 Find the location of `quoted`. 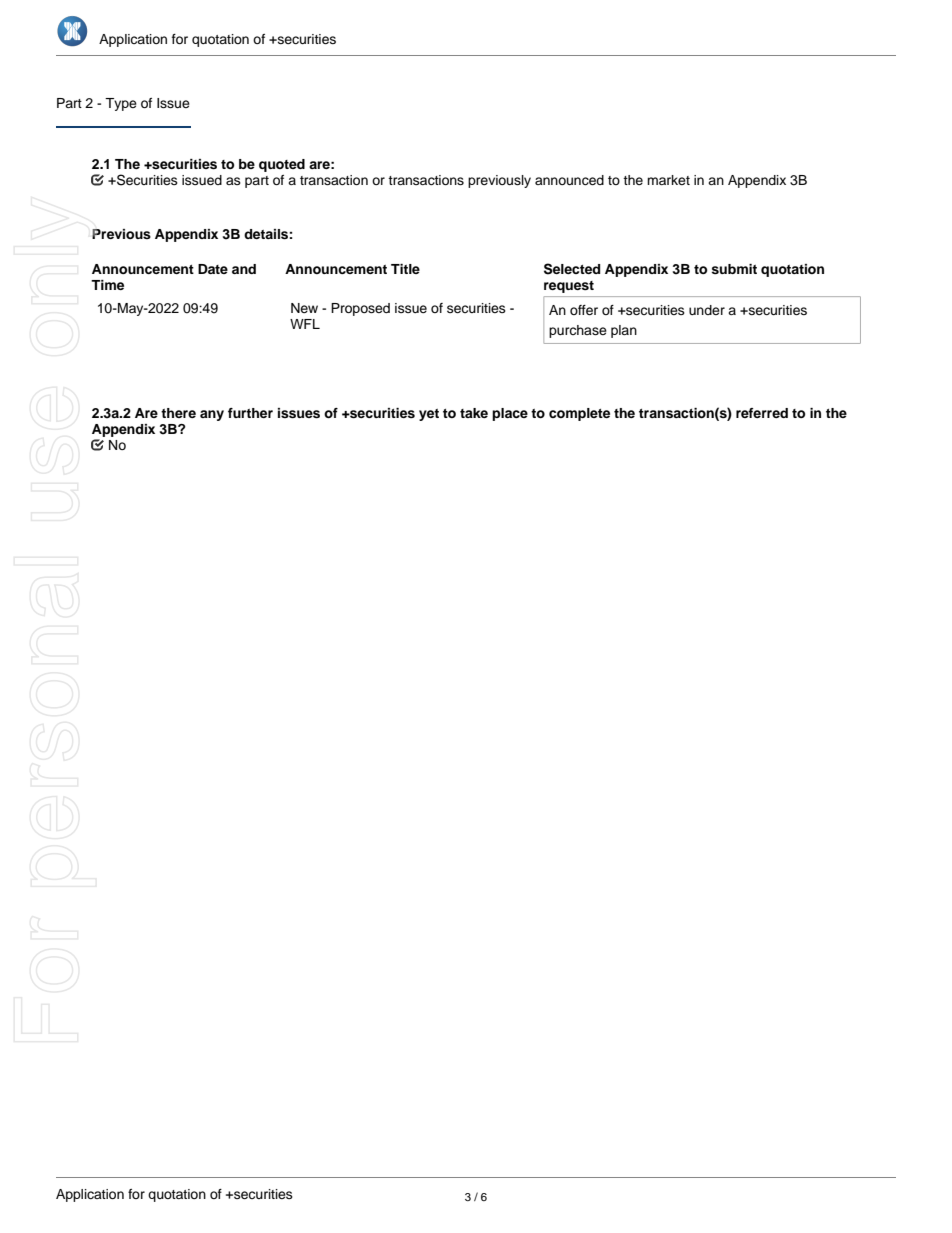

quoted is located at coordinates (282, 165).
